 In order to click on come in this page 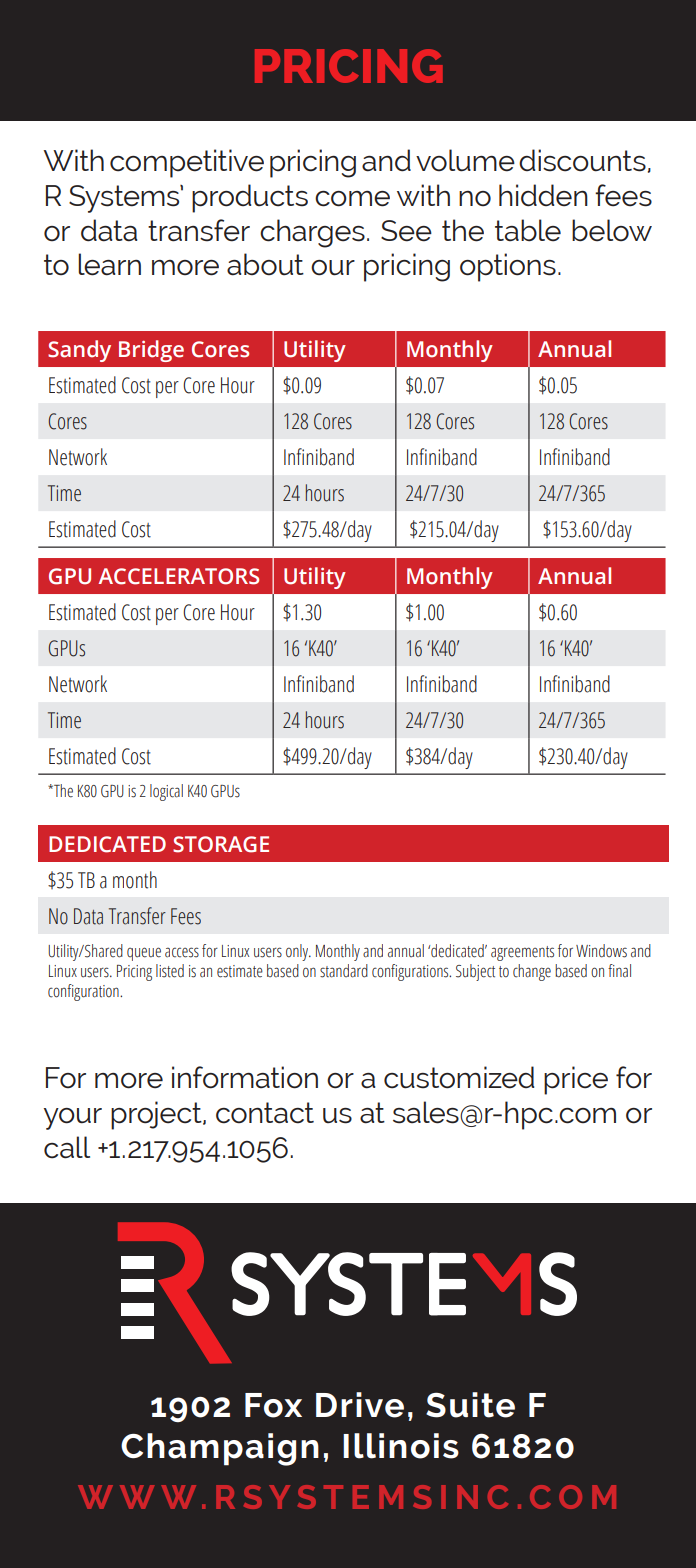, I will do `click(352, 199)`.
